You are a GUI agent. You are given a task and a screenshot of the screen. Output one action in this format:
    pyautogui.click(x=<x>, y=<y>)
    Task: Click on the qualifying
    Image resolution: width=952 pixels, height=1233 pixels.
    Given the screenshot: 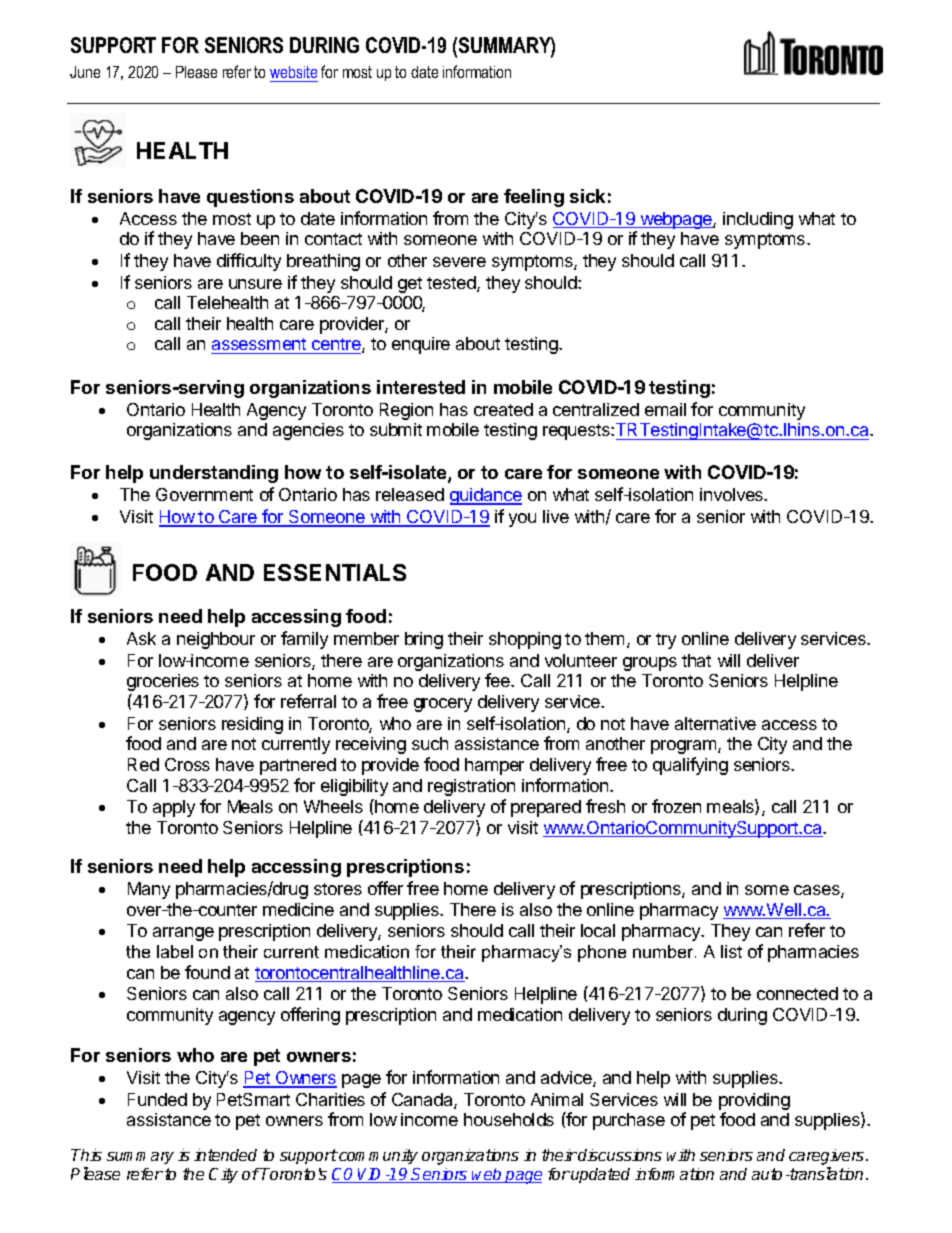 What is the action you would take?
    pyautogui.click(x=690, y=766)
